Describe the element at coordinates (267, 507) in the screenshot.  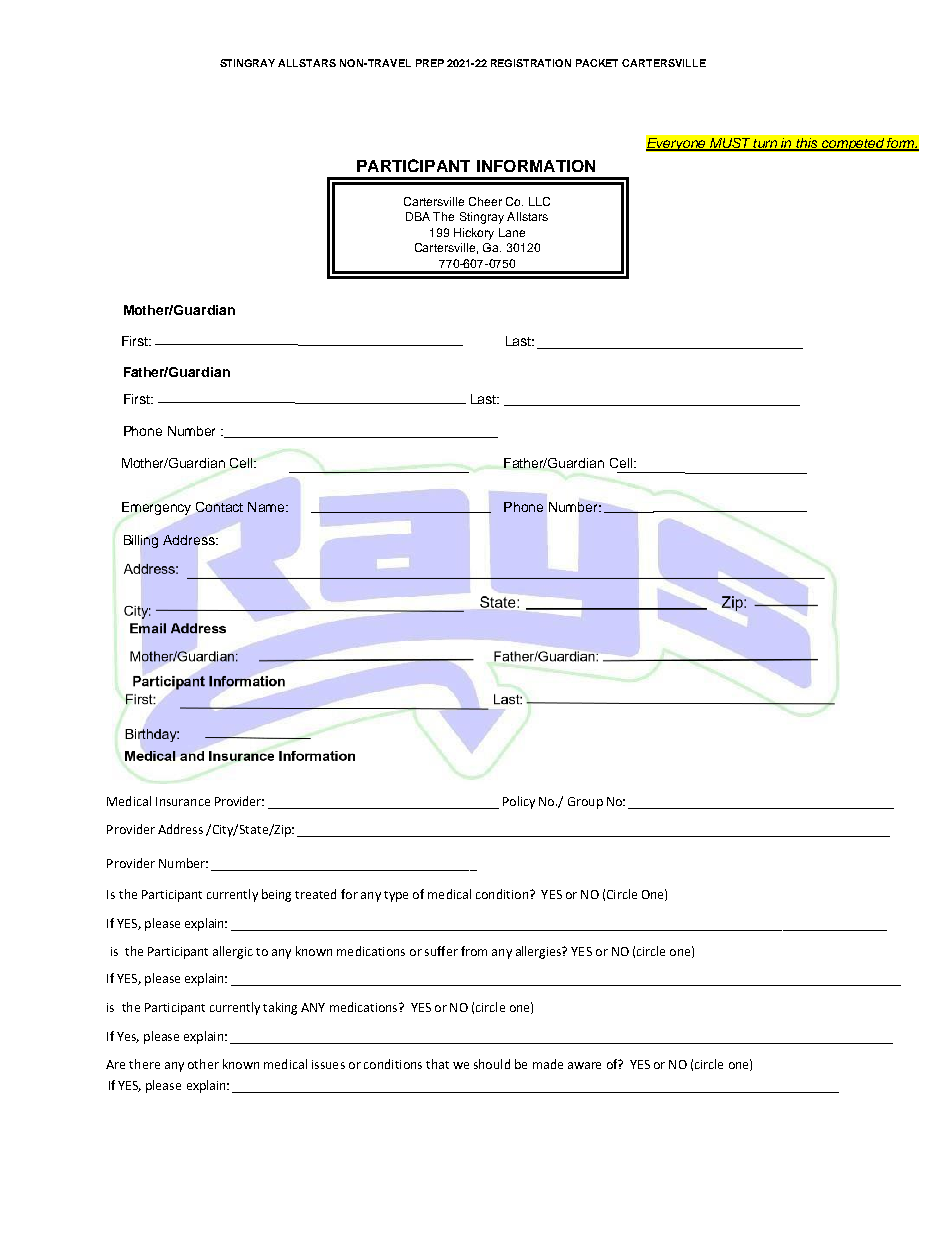
I see `Name` at that location.
